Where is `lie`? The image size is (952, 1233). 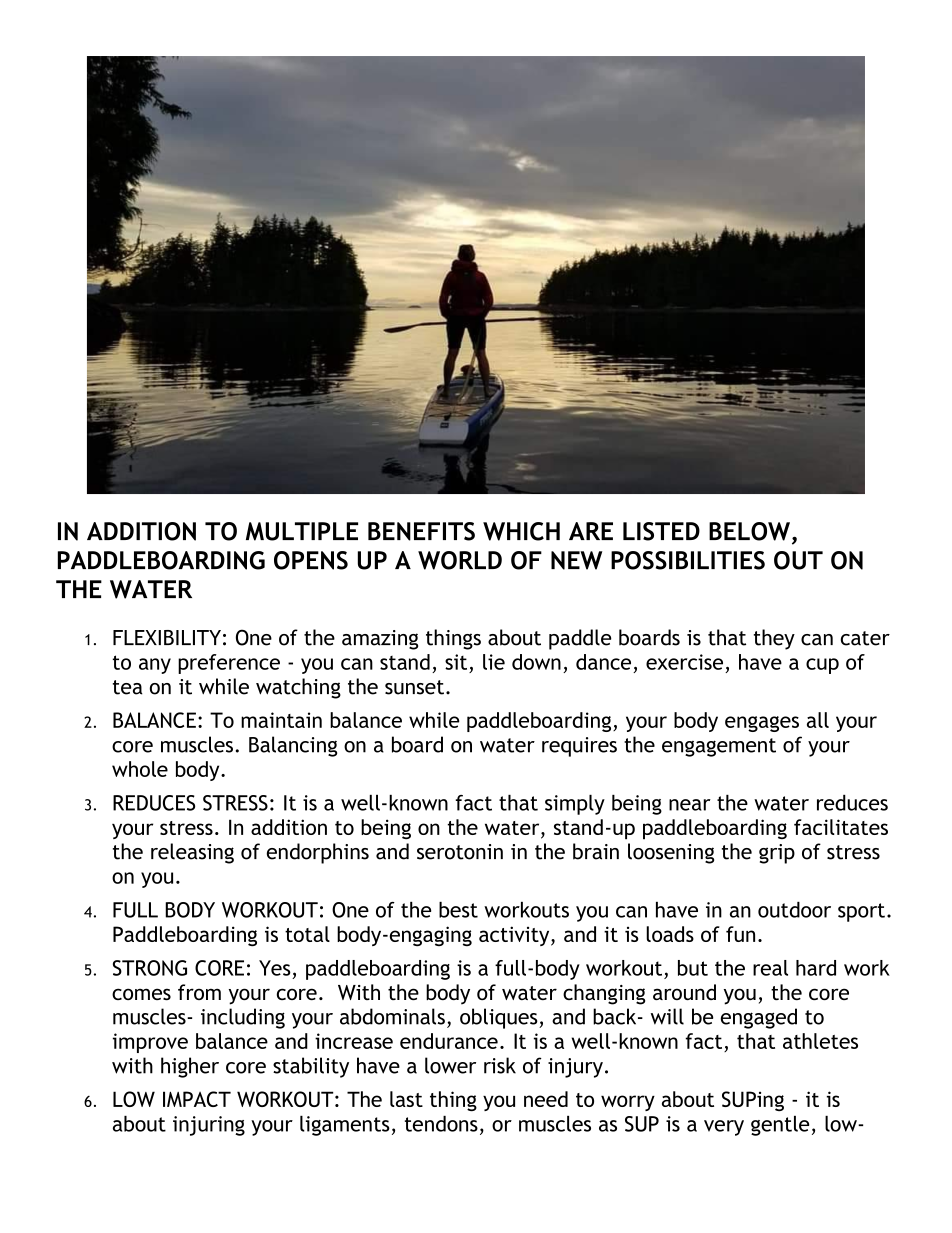
lie is located at coordinates (494, 662).
